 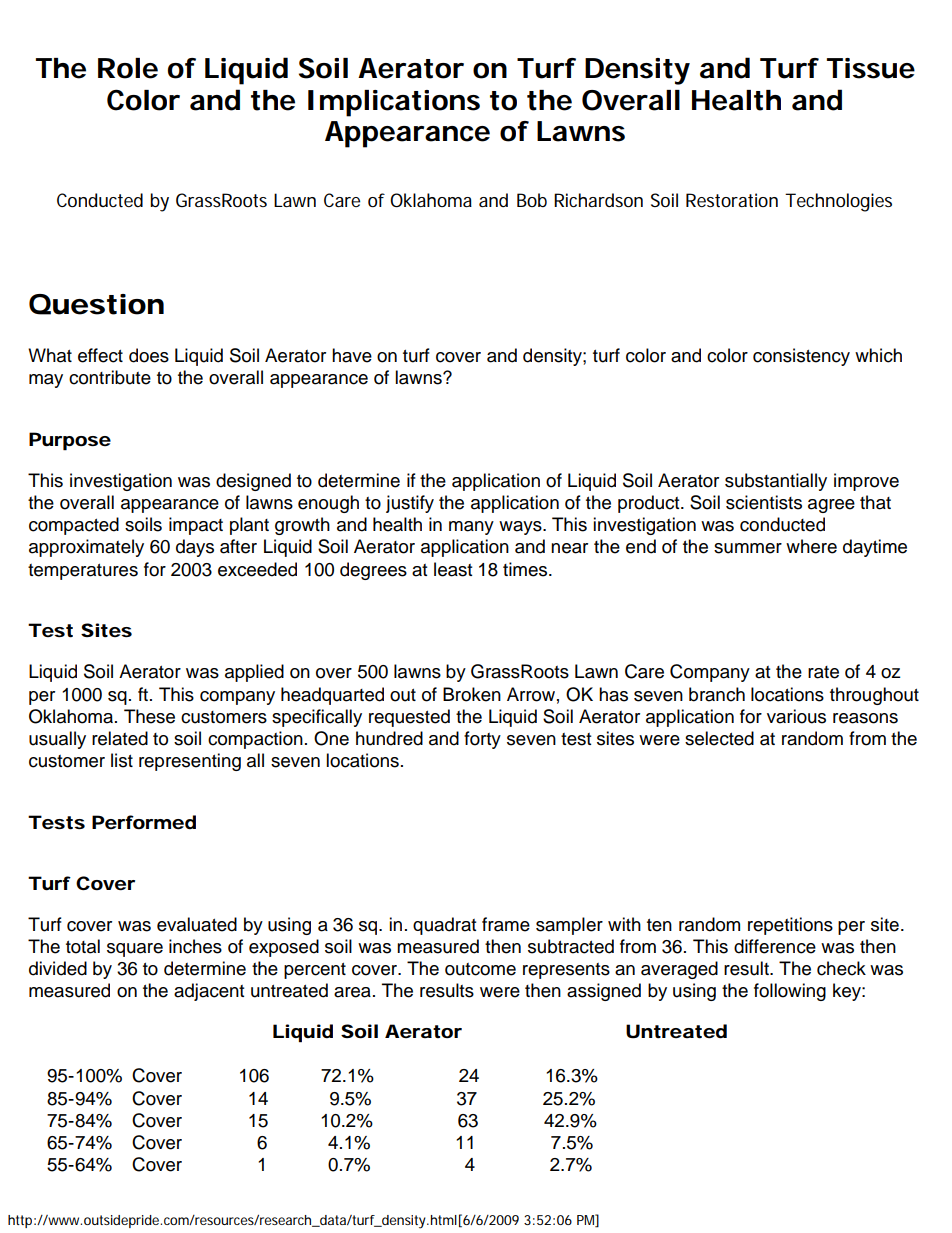 I want to click on impact, so click(x=196, y=526).
